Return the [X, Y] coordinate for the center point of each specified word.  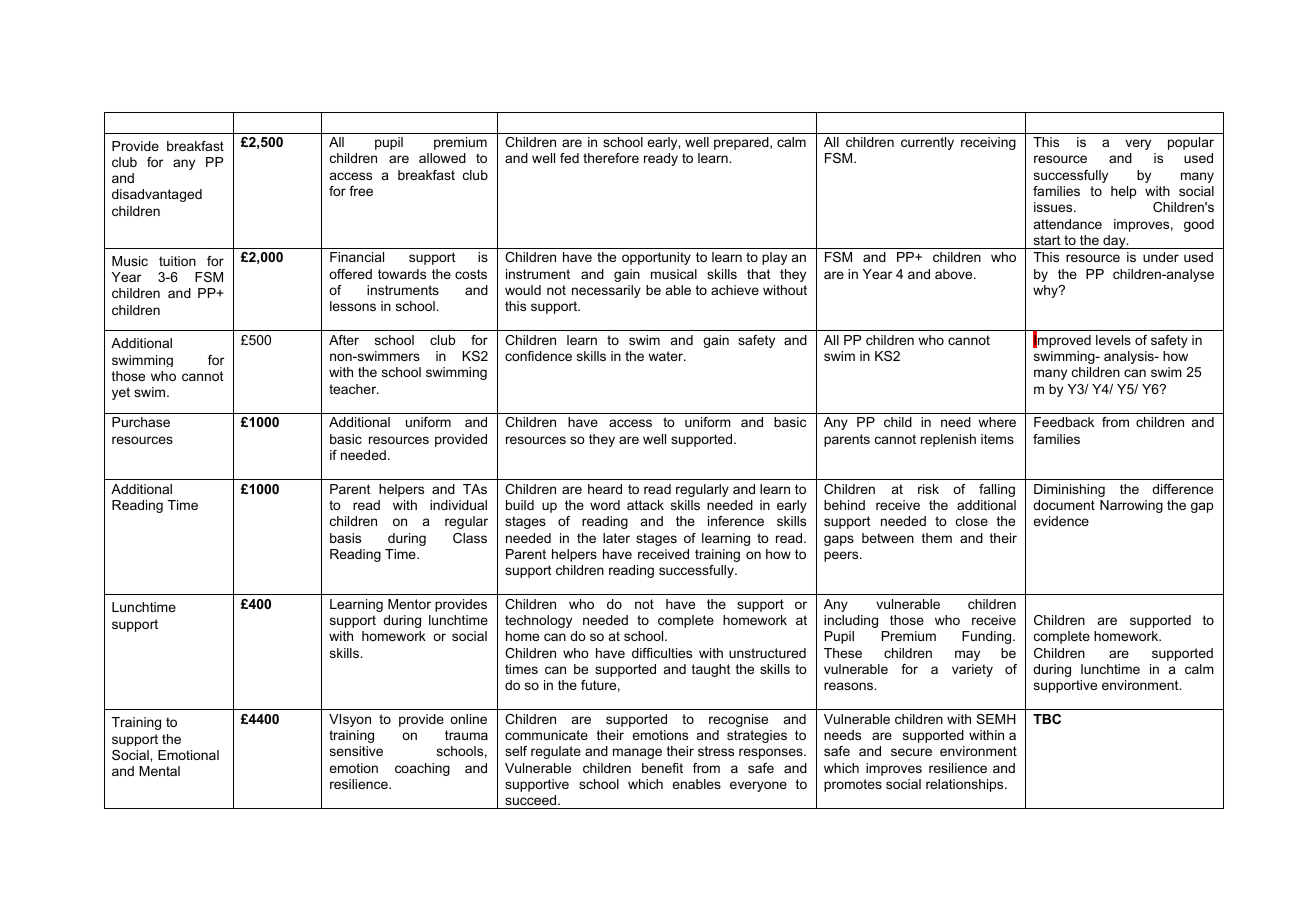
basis [345, 538]
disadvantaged [157, 195]
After [344, 340]
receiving [988, 143]
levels [1113, 340]
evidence [1061, 521]
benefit [662, 768]
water [666, 356]
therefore [611, 158]
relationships [966, 785]
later [616, 538]
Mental [159, 771]
